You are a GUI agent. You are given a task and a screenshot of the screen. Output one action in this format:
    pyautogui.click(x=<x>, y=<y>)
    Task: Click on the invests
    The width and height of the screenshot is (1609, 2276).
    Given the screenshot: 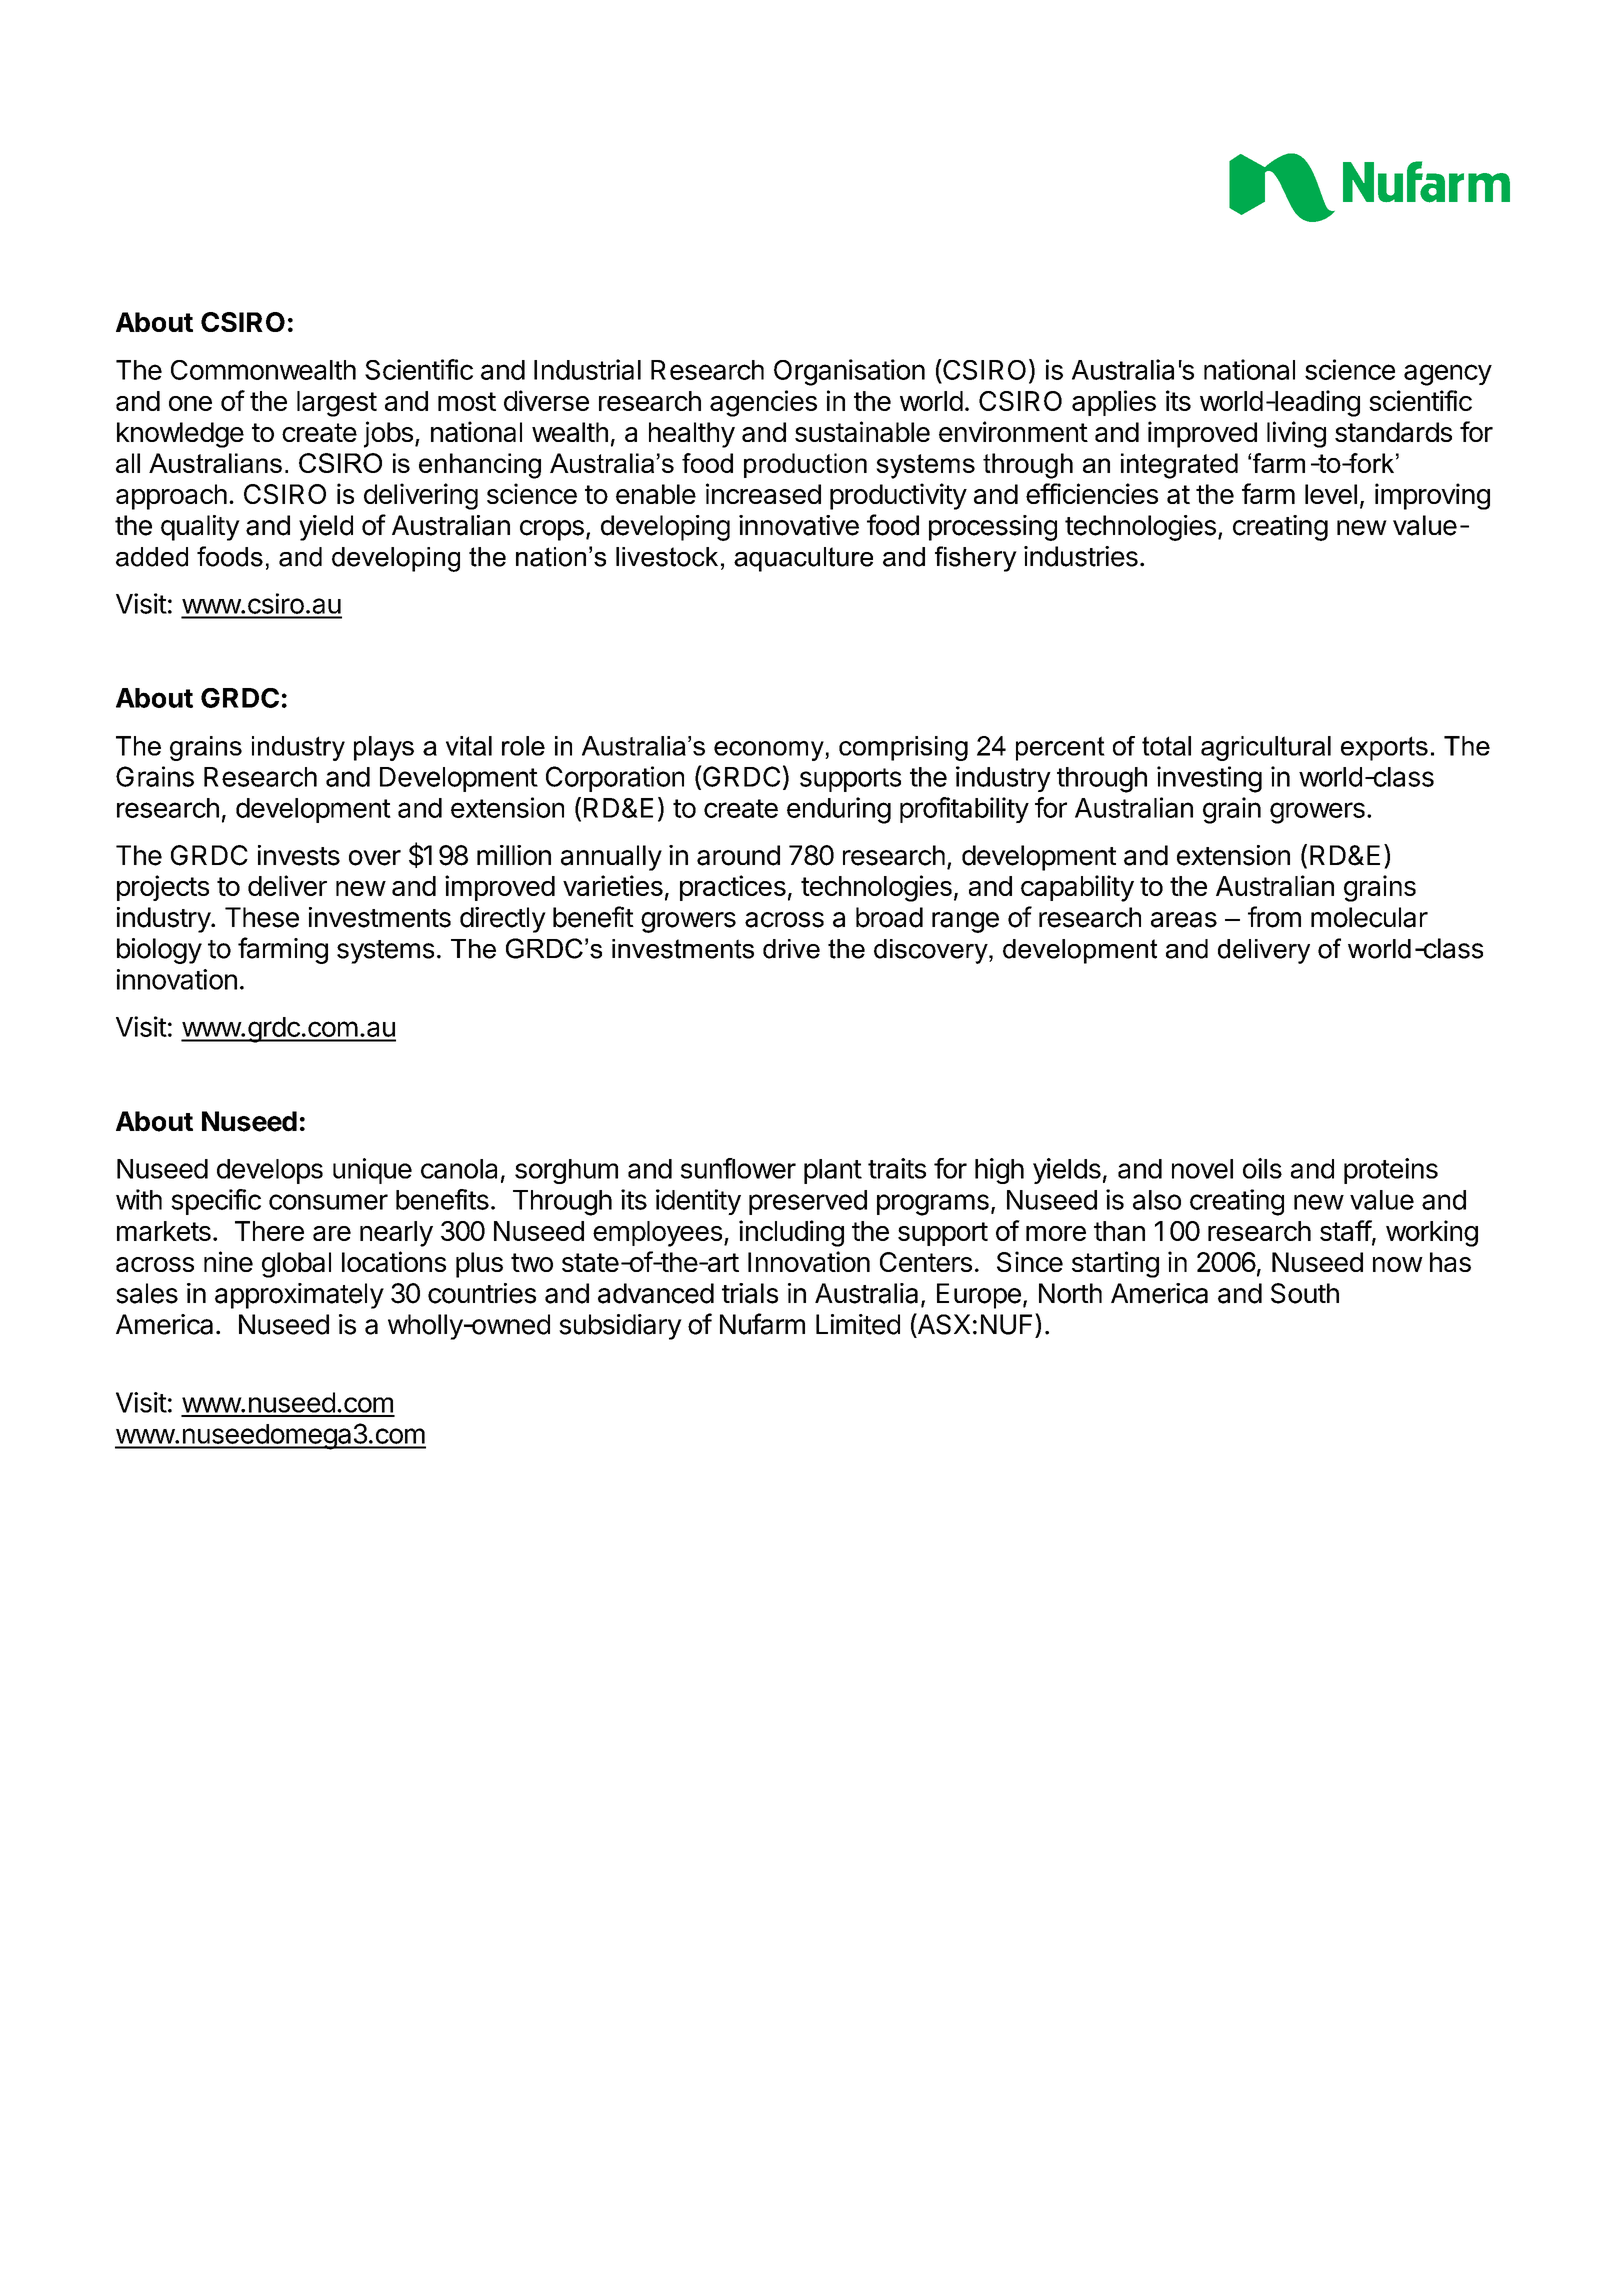 What is the action you would take?
    pyautogui.click(x=299, y=855)
